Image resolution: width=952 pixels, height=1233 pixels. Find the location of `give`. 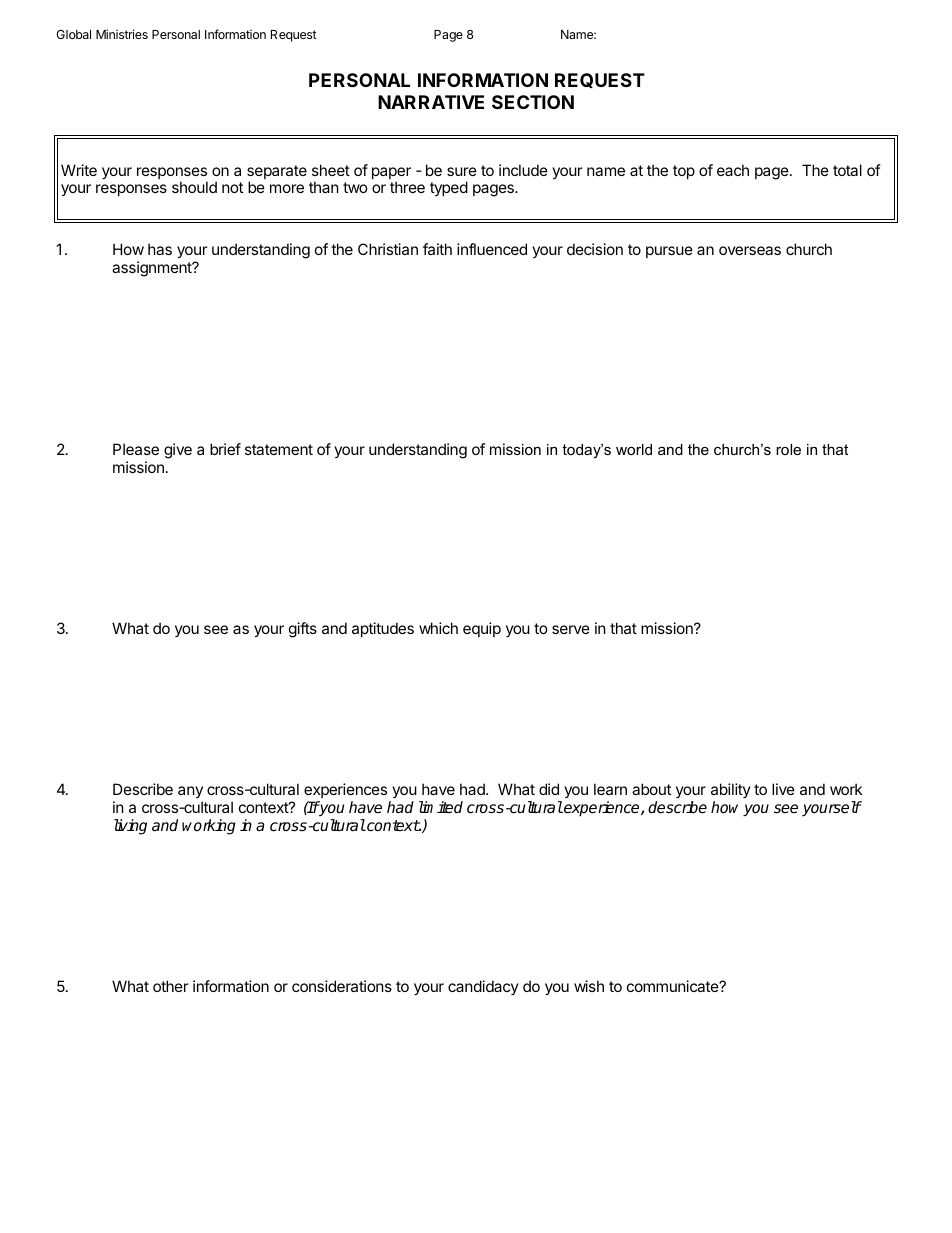

give is located at coordinates (178, 451).
